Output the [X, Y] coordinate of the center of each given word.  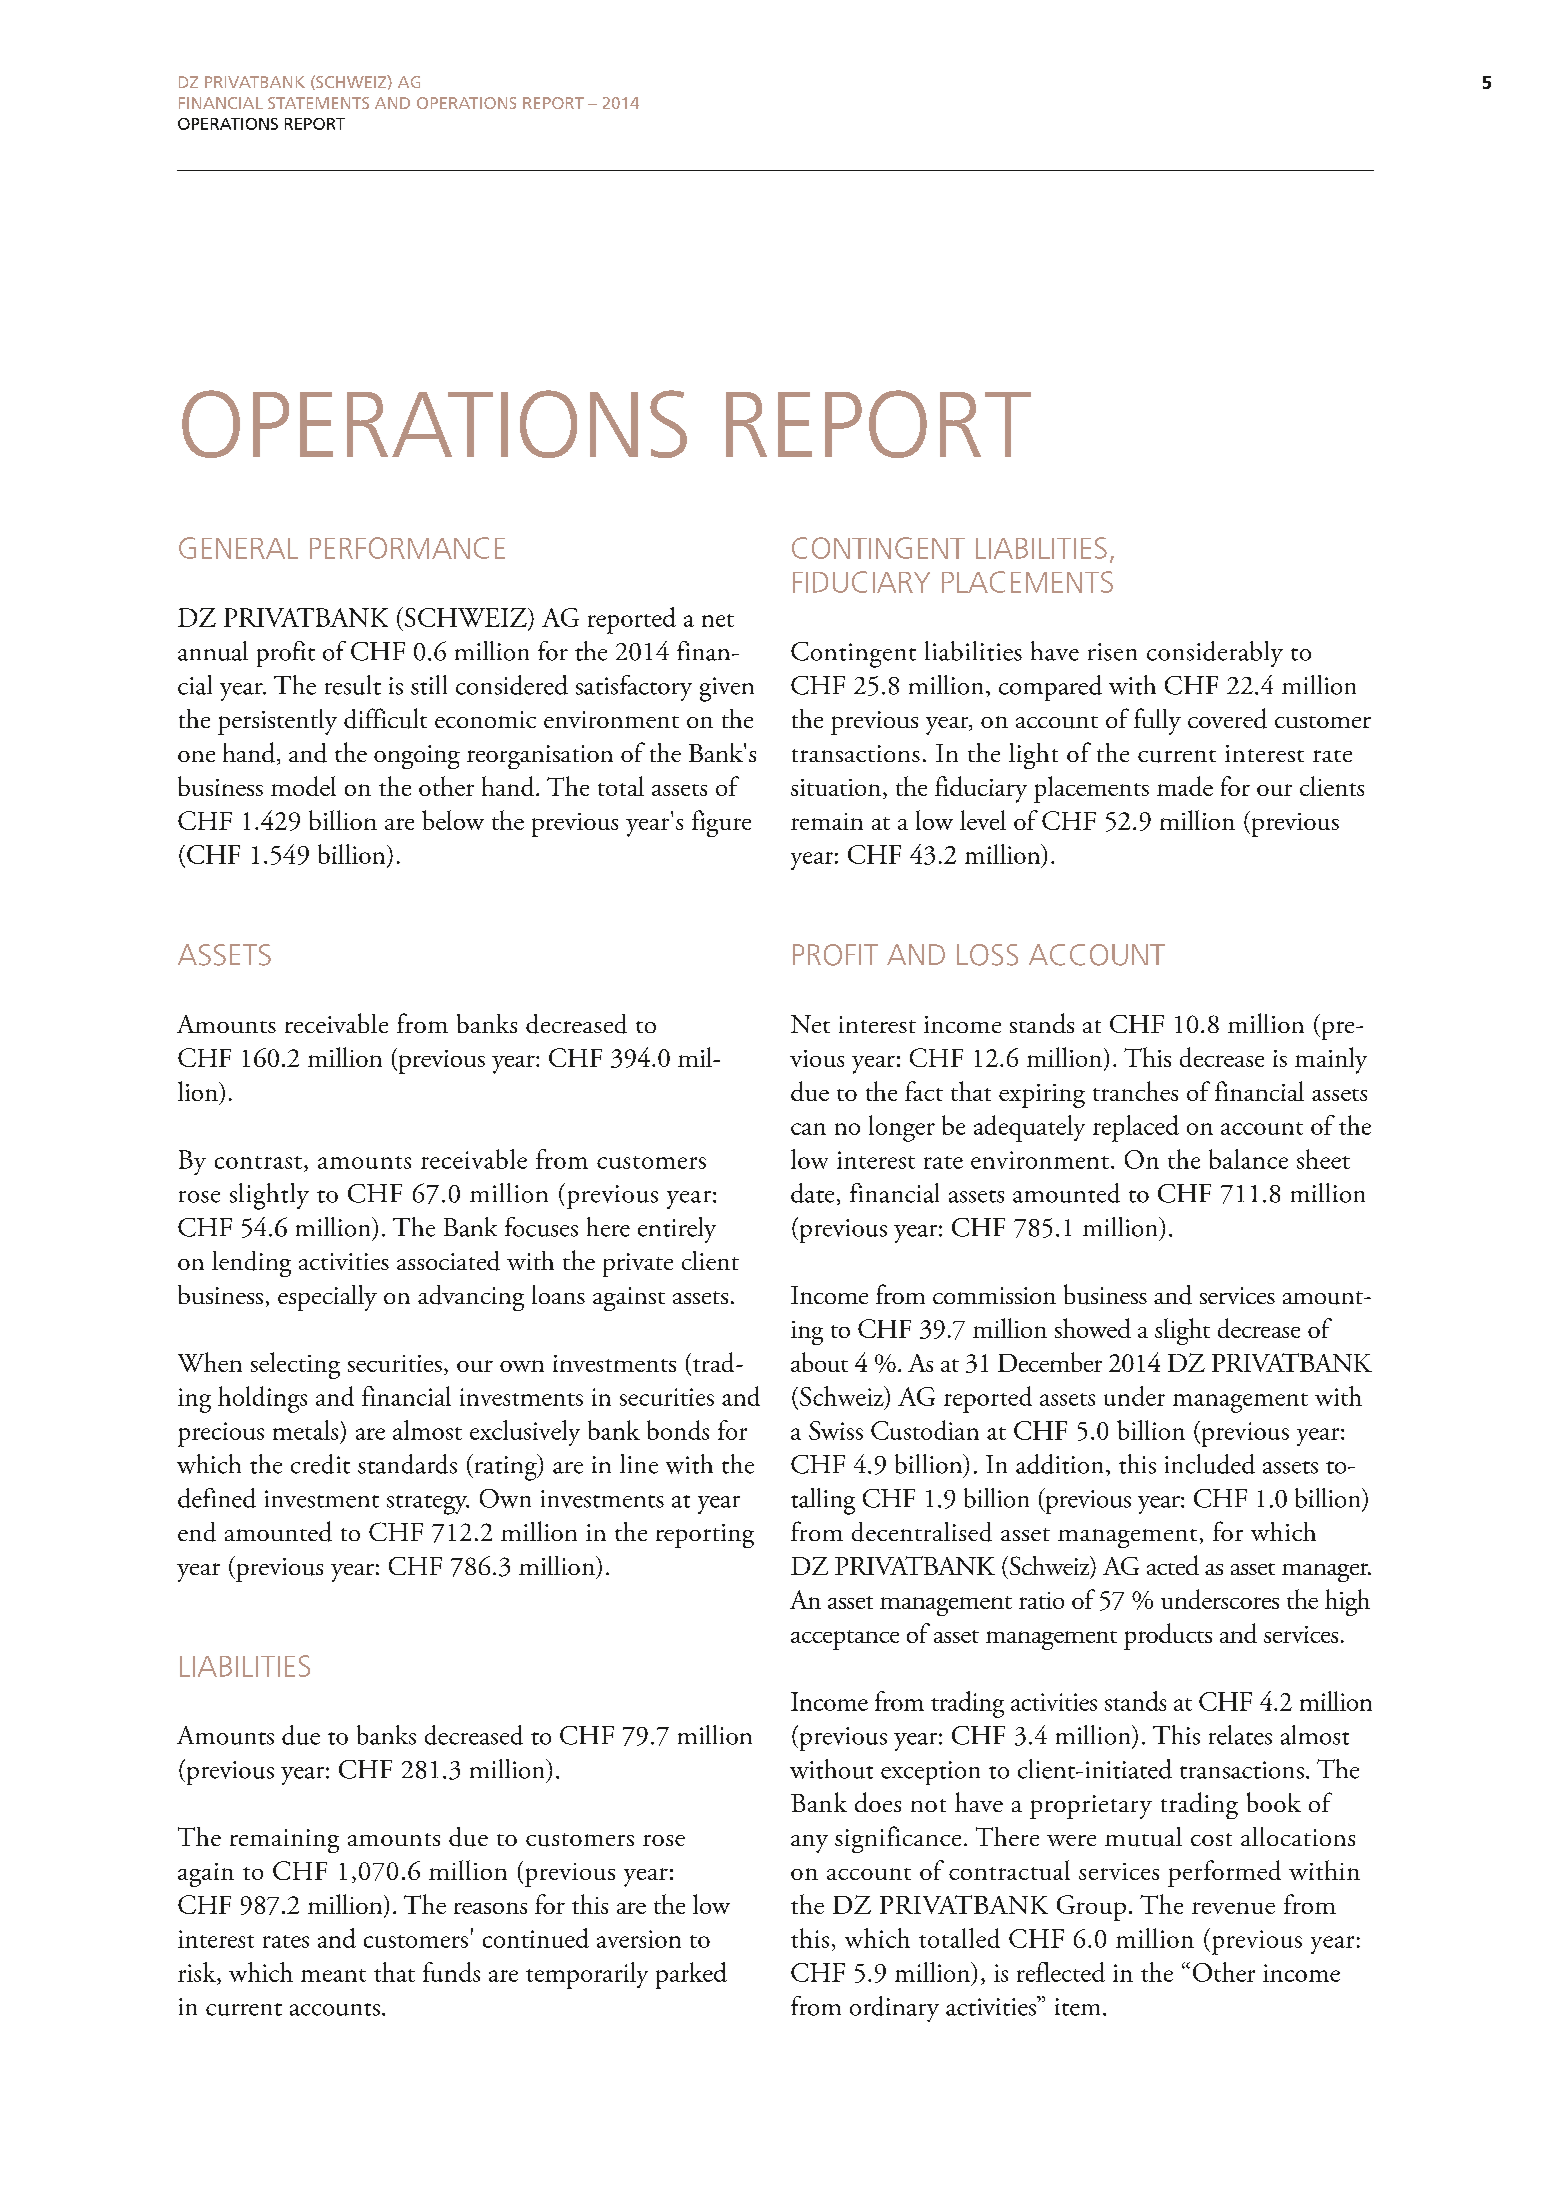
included [1210, 1464]
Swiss [836, 1430]
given [727, 689]
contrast [258, 1162]
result [353, 685]
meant [333, 1975]
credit [320, 1464]
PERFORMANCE [407, 548]
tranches [1135, 1091]
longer [902, 1128]
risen [1112, 652]
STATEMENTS [318, 103]
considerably [1215, 654]
